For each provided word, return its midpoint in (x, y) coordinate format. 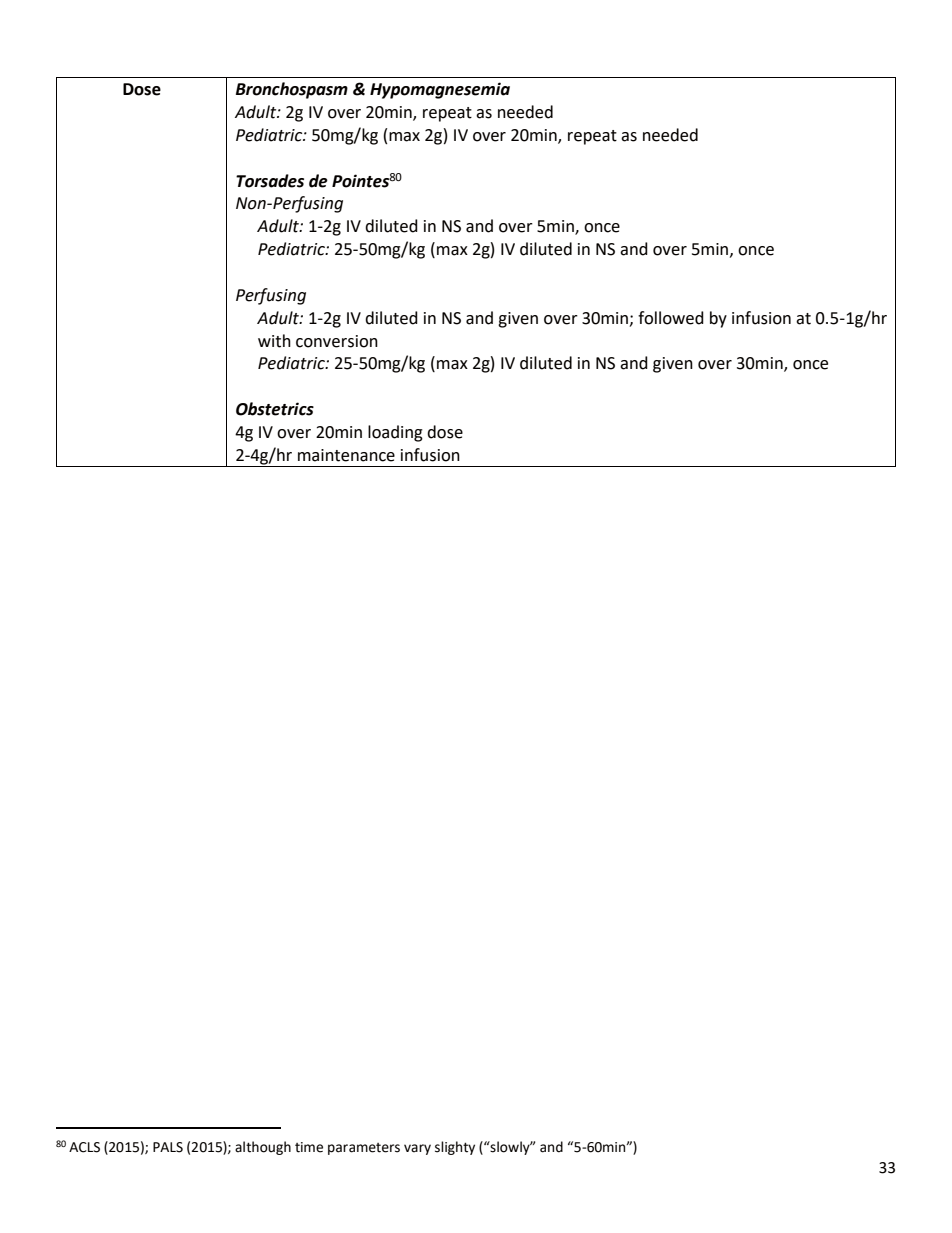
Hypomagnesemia (440, 90)
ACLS (84, 1147)
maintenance (346, 455)
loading (395, 433)
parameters (364, 1149)
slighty (455, 1148)
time (309, 1147)
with (274, 341)
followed (671, 318)
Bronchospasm (292, 90)
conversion (337, 341)
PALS (168, 1147)
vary (417, 1149)
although (263, 1148)
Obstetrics (275, 409)
